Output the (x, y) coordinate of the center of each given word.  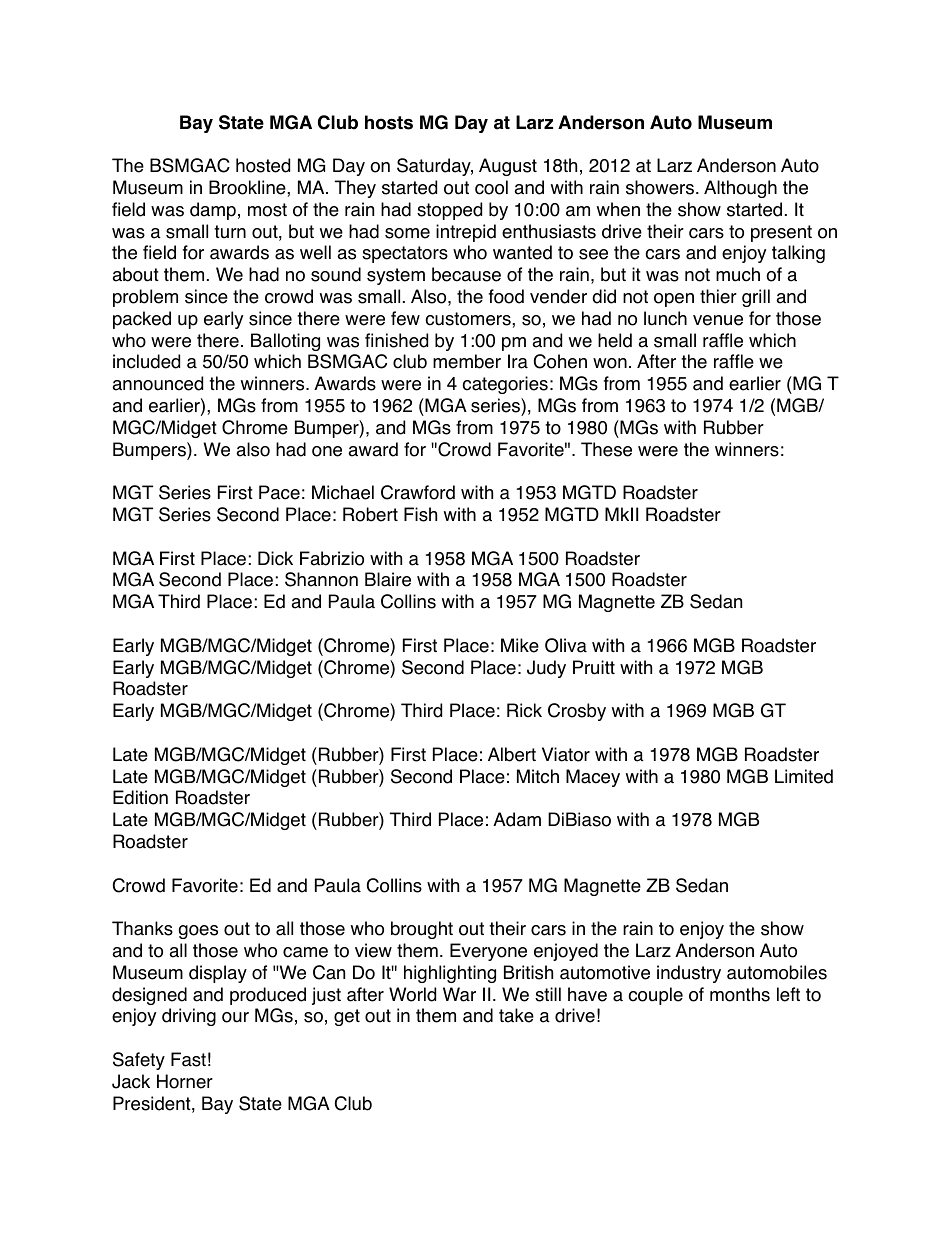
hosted (263, 165)
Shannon (321, 579)
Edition (140, 797)
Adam (517, 819)
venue (718, 320)
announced (157, 383)
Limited (804, 776)
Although (740, 189)
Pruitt (594, 667)
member (467, 361)
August (508, 167)
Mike (520, 645)
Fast (188, 1059)
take (516, 1015)
